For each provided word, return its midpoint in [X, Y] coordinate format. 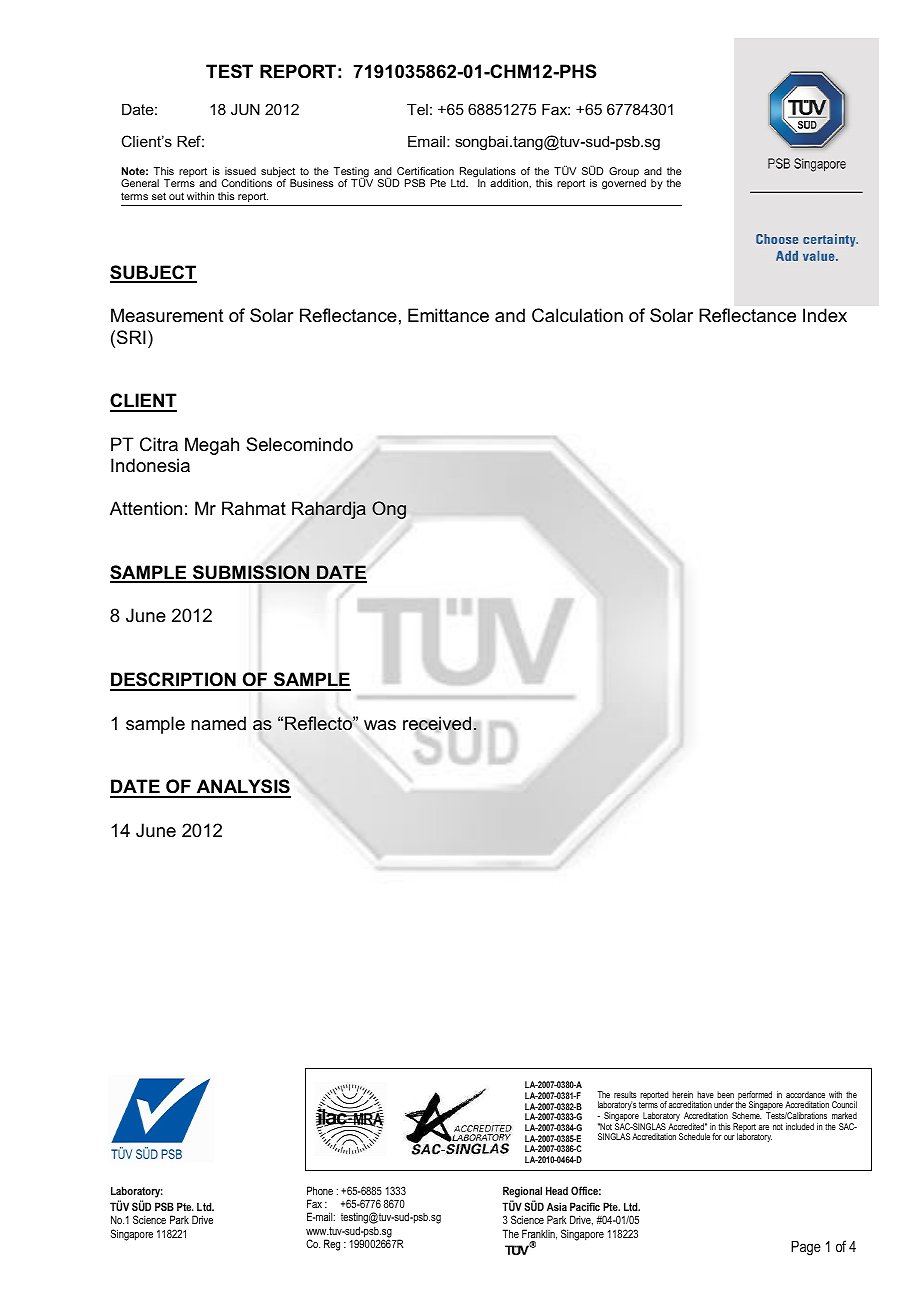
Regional [522, 1192]
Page [806, 1248]
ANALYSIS [243, 788]
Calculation [577, 315]
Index [825, 315]
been [725, 1094]
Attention [146, 508]
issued [240, 171]
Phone [320, 1190]
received [437, 724]
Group [624, 172]
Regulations [488, 173]
